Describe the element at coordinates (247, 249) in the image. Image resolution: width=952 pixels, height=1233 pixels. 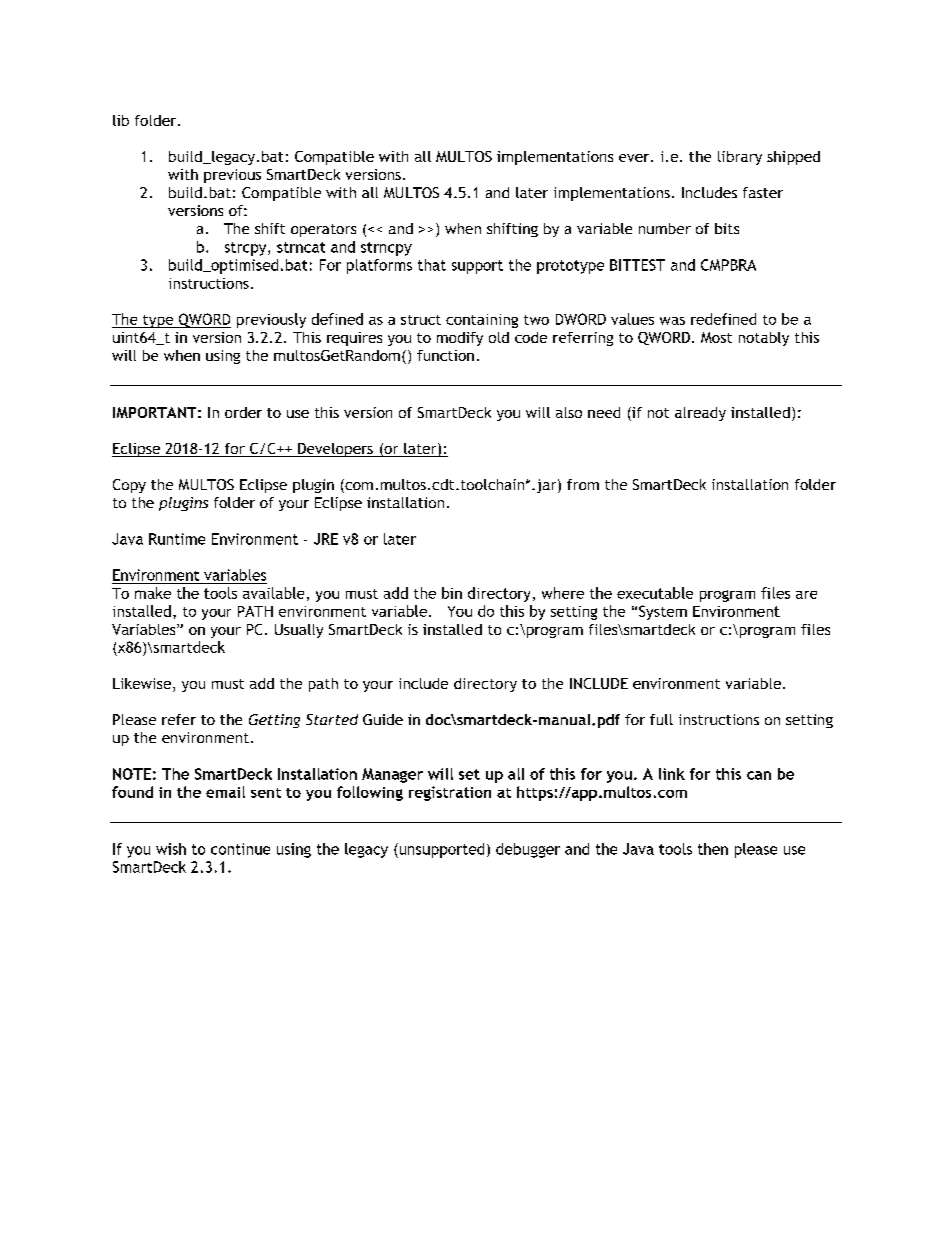
I see `strcpy` at that location.
